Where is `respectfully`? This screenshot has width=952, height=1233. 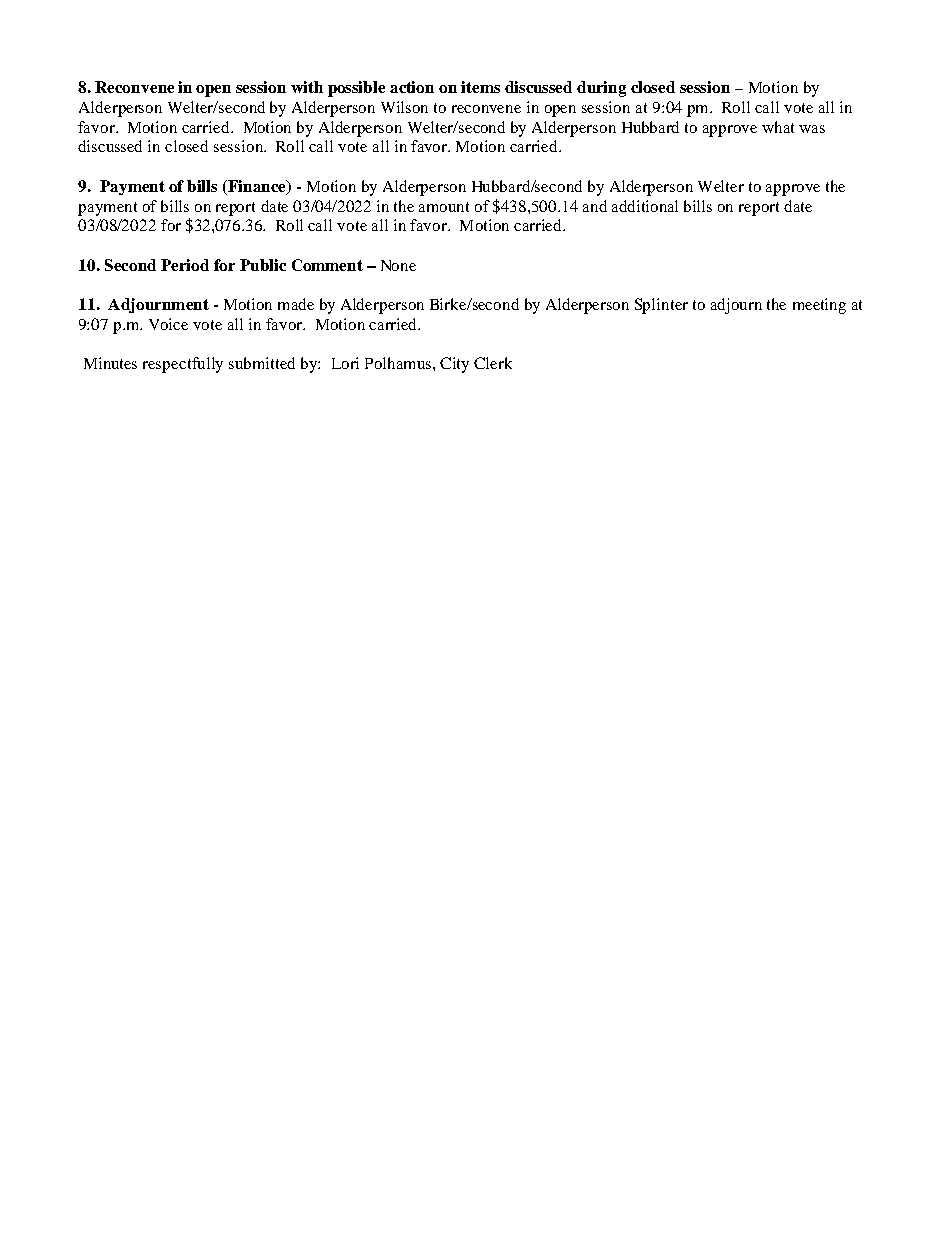
respectfully is located at coordinates (183, 365).
